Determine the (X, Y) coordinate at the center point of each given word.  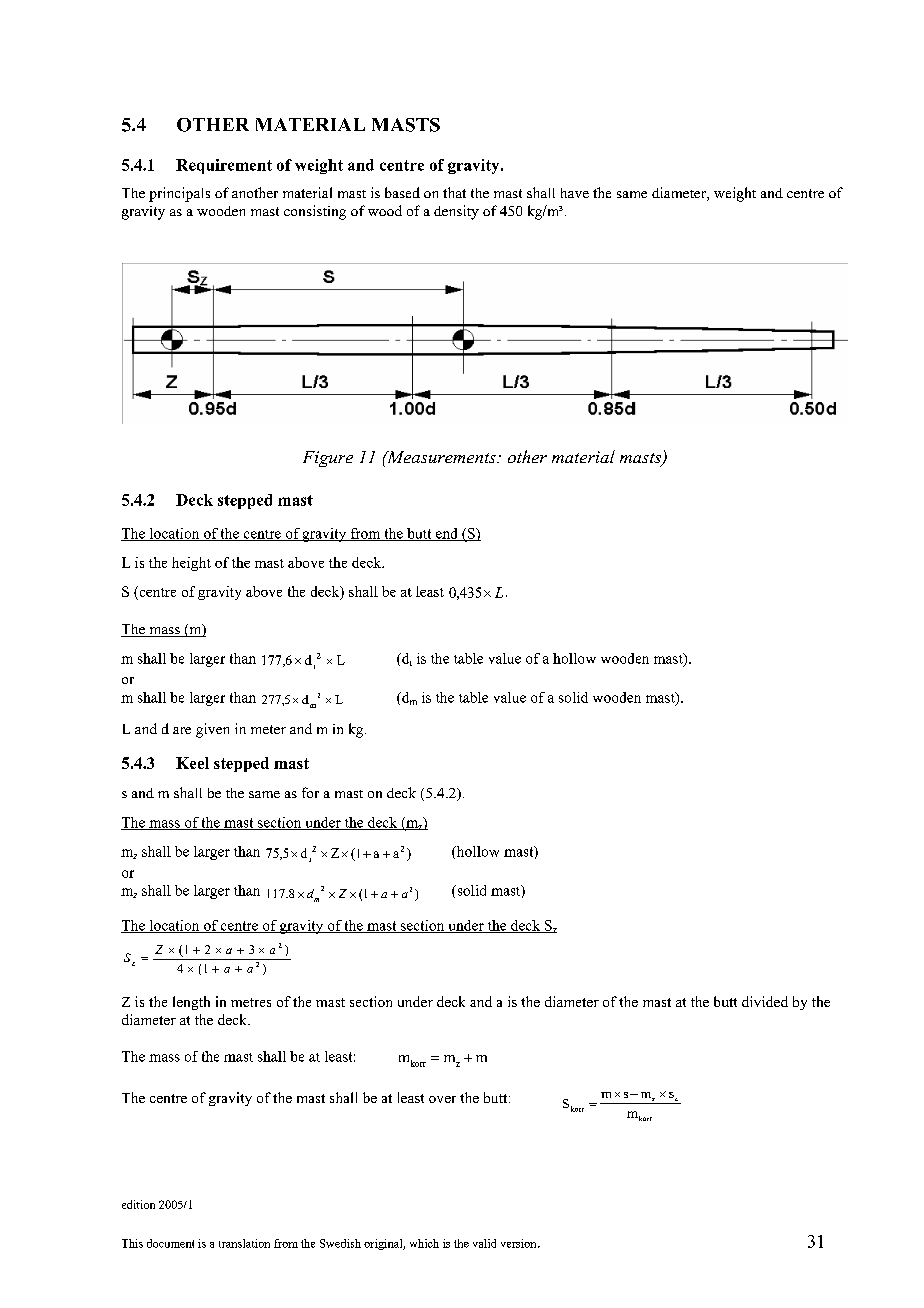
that (454, 192)
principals (179, 194)
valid (484, 1243)
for (310, 792)
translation (244, 1243)
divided (765, 1001)
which (424, 1243)
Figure (328, 459)
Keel (192, 763)
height (191, 564)
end (446, 534)
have (575, 193)
